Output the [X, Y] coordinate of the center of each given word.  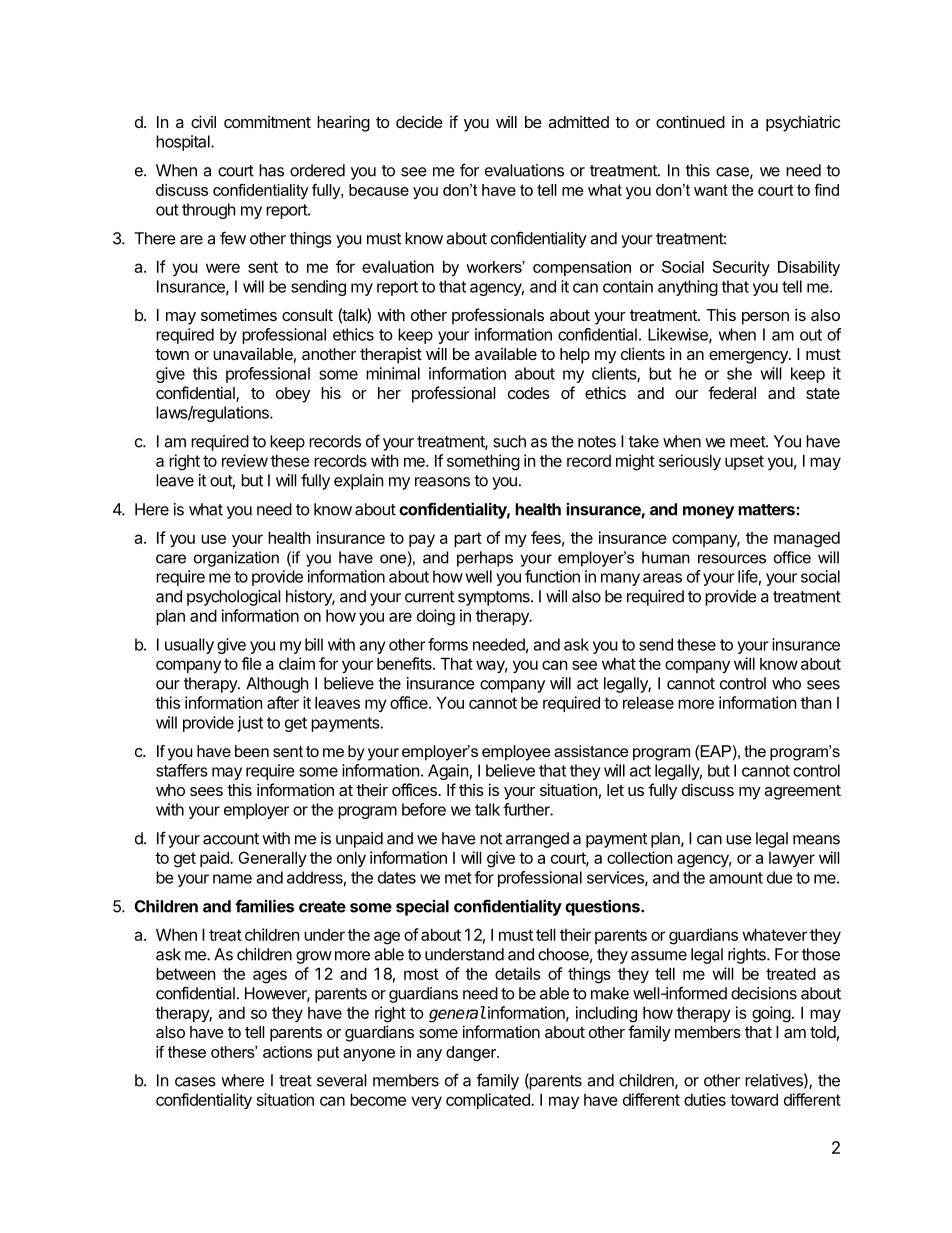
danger [472, 1053]
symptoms [495, 598]
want [711, 190]
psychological [234, 598]
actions [287, 1052]
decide [419, 121]
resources [732, 559]
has [271, 170]
